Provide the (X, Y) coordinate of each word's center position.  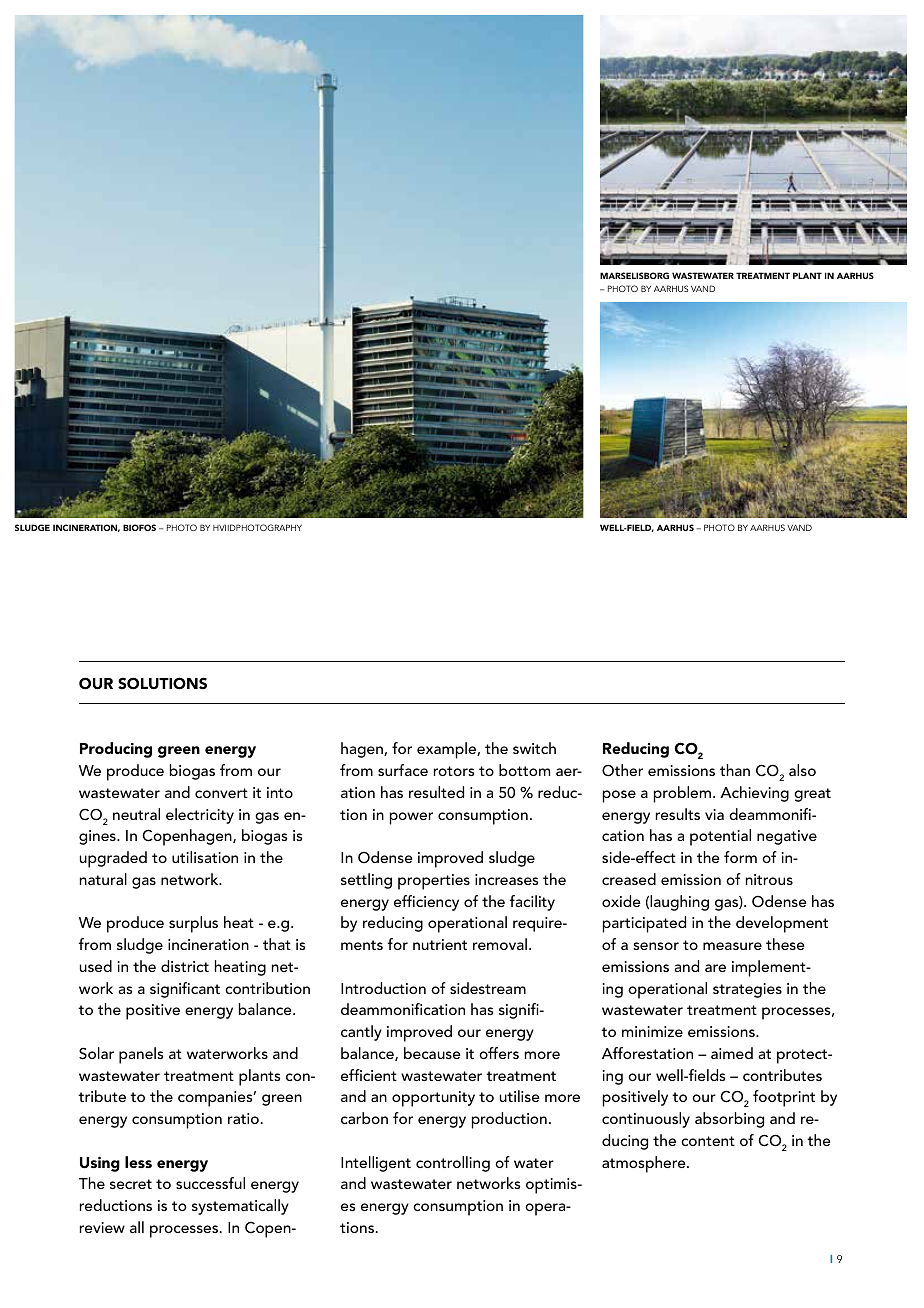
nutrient (440, 944)
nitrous (769, 879)
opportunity (433, 1099)
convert (221, 793)
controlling (453, 1164)
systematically (240, 1207)
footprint (784, 1098)
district (185, 966)
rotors (454, 771)
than (735, 770)
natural (103, 879)
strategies (747, 990)
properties (434, 882)
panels (141, 1055)
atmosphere (645, 1164)
